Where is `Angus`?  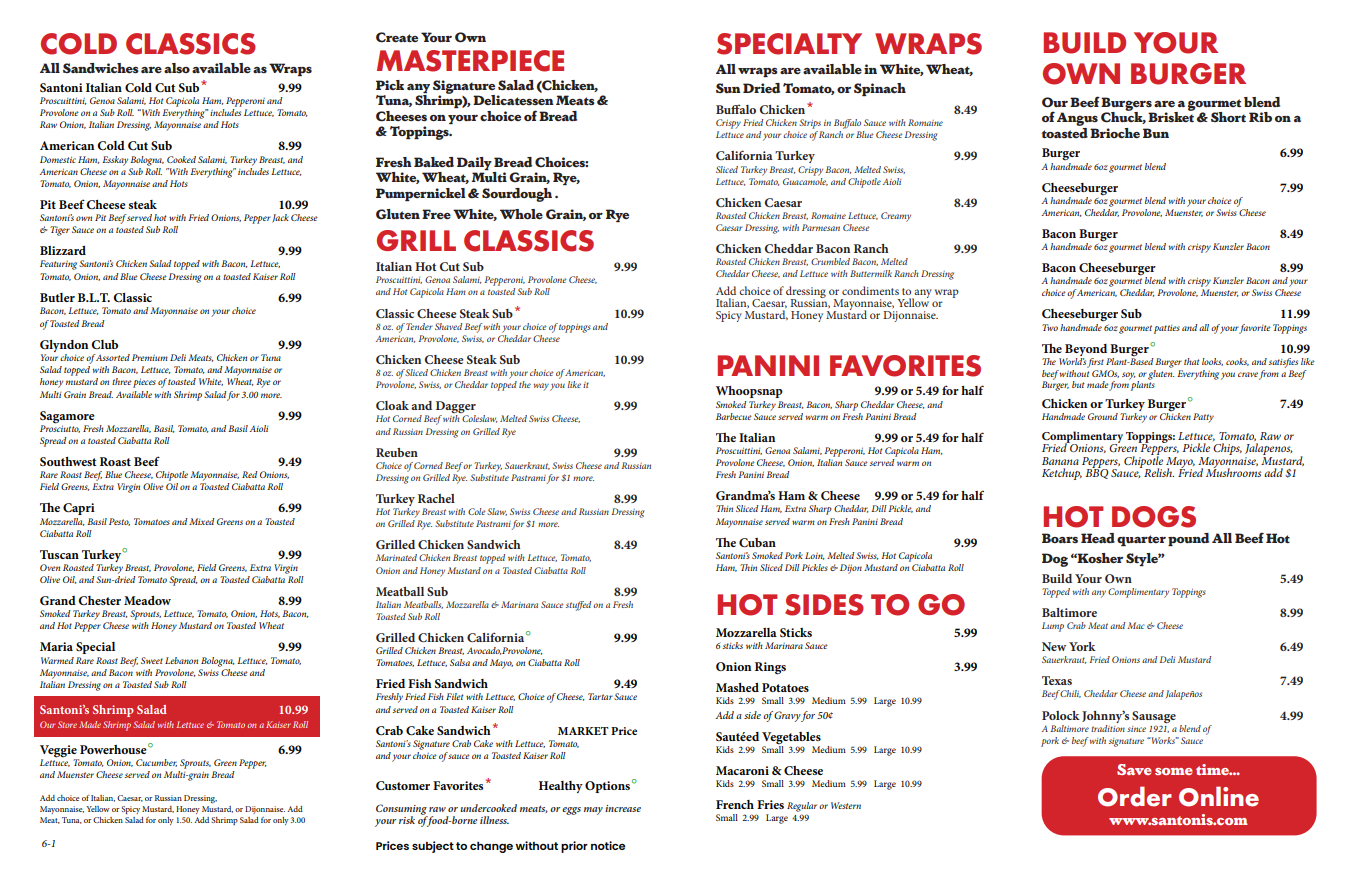
Angus is located at coordinates (1077, 119).
